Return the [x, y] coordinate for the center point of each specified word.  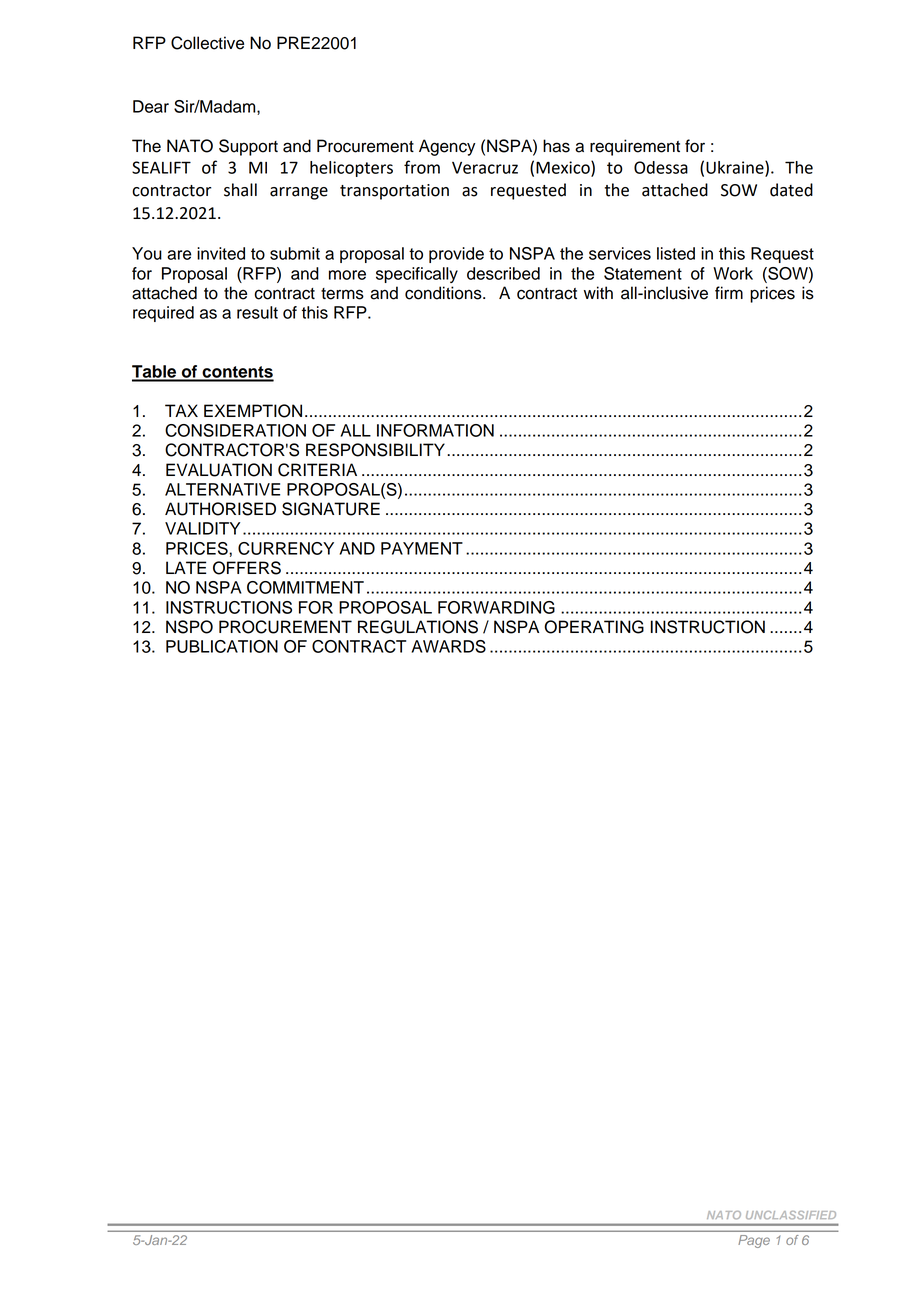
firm [729, 292]
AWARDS [449, 646]
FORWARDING [496, 607]
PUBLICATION [222, 646]
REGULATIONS [418, 627]
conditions [444, 293]
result [257, 312]
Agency [447, 147]
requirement [635, 147]
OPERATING [594, 627]
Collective [207, 43]
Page [754, 1241]
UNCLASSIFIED [791, 1215]
